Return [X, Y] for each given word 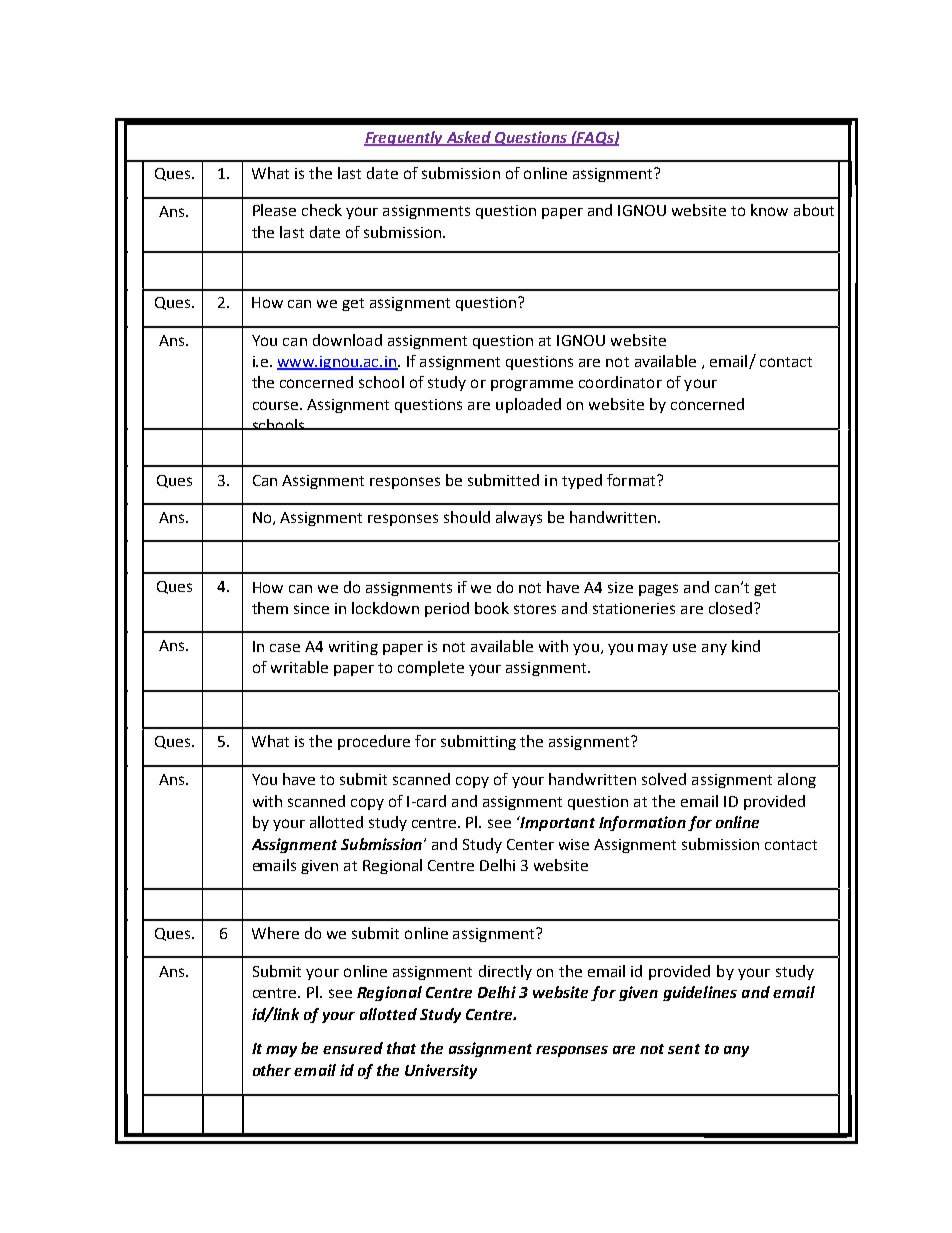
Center [530, 844]
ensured [353, 1048]
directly [505, 972]
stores [535, 609]
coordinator [620, 382]
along [797, 780]
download [347, 340]
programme [532, 385]
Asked [468, 138]
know [769, 210]
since [311, 608]
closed [730, 608]
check [322, 210]
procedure [374, 742]
